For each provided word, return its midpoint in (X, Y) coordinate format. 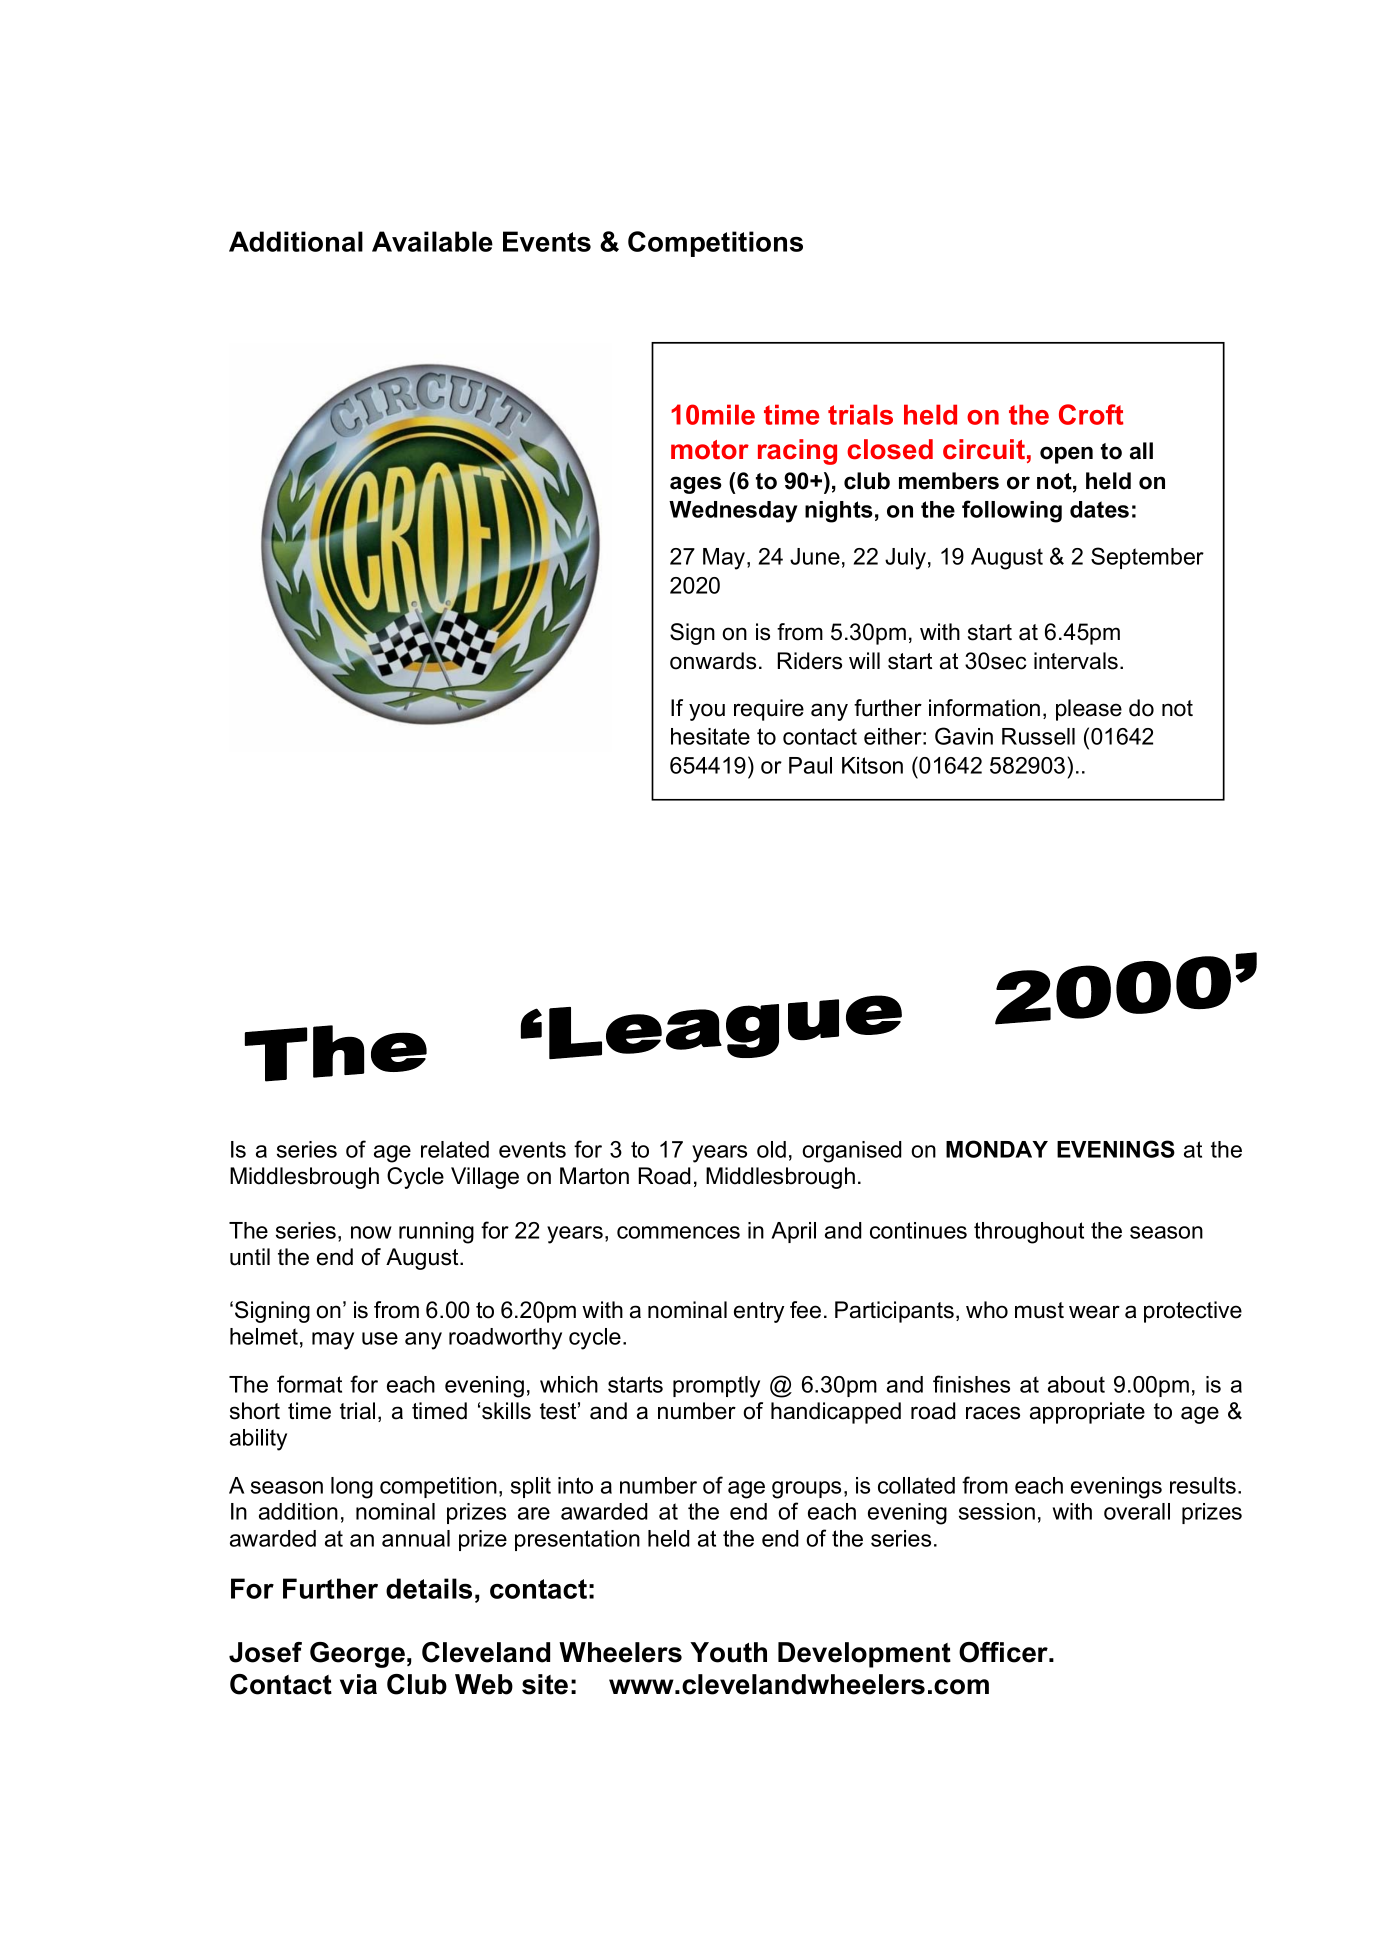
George (357, 1655)
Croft (1091, 414)
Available (432, 241)
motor (710, 450)
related (455, 1149)
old (771, 1149)
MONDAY (997, 1149)
